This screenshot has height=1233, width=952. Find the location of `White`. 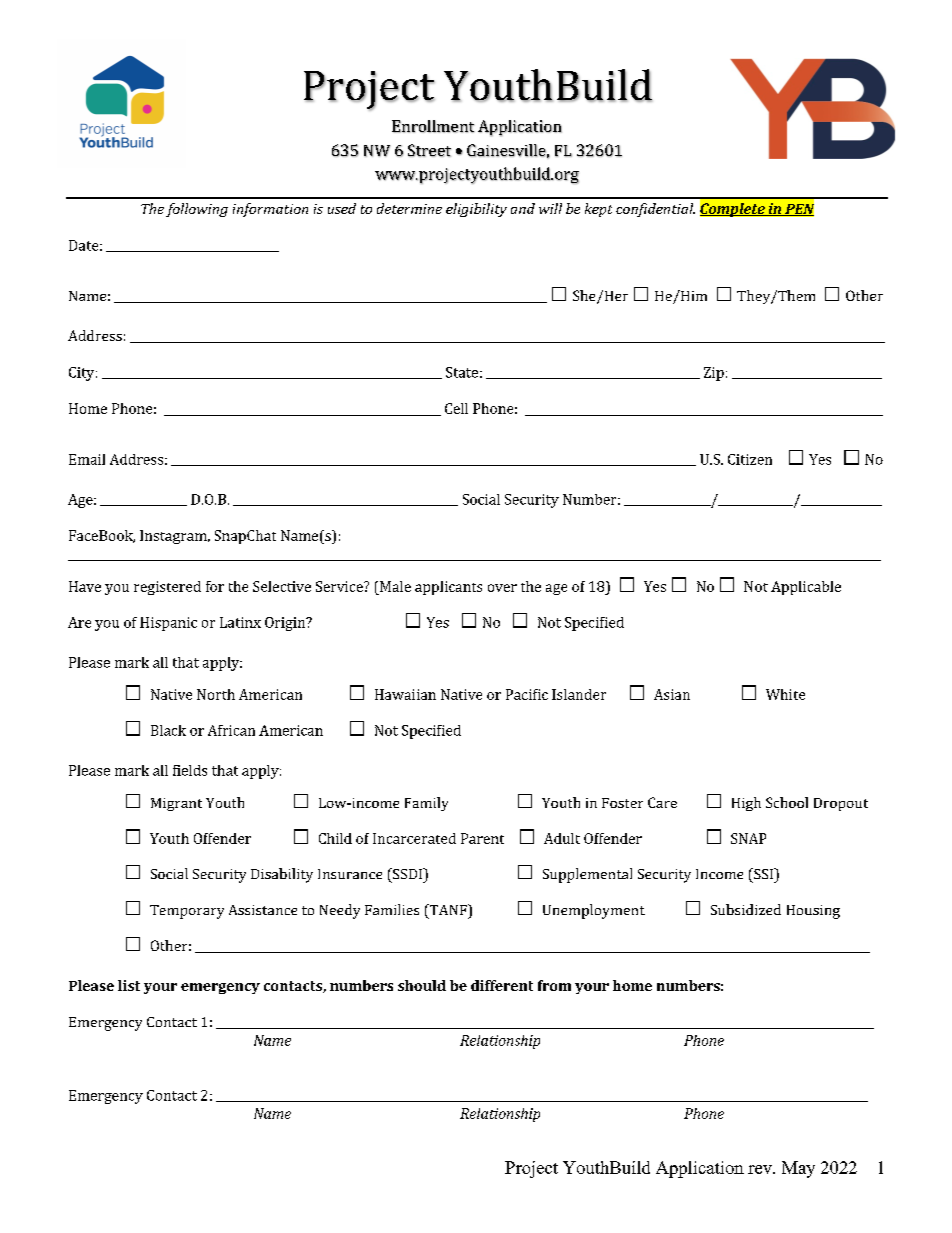

White is located at coordinates (785, 694).
